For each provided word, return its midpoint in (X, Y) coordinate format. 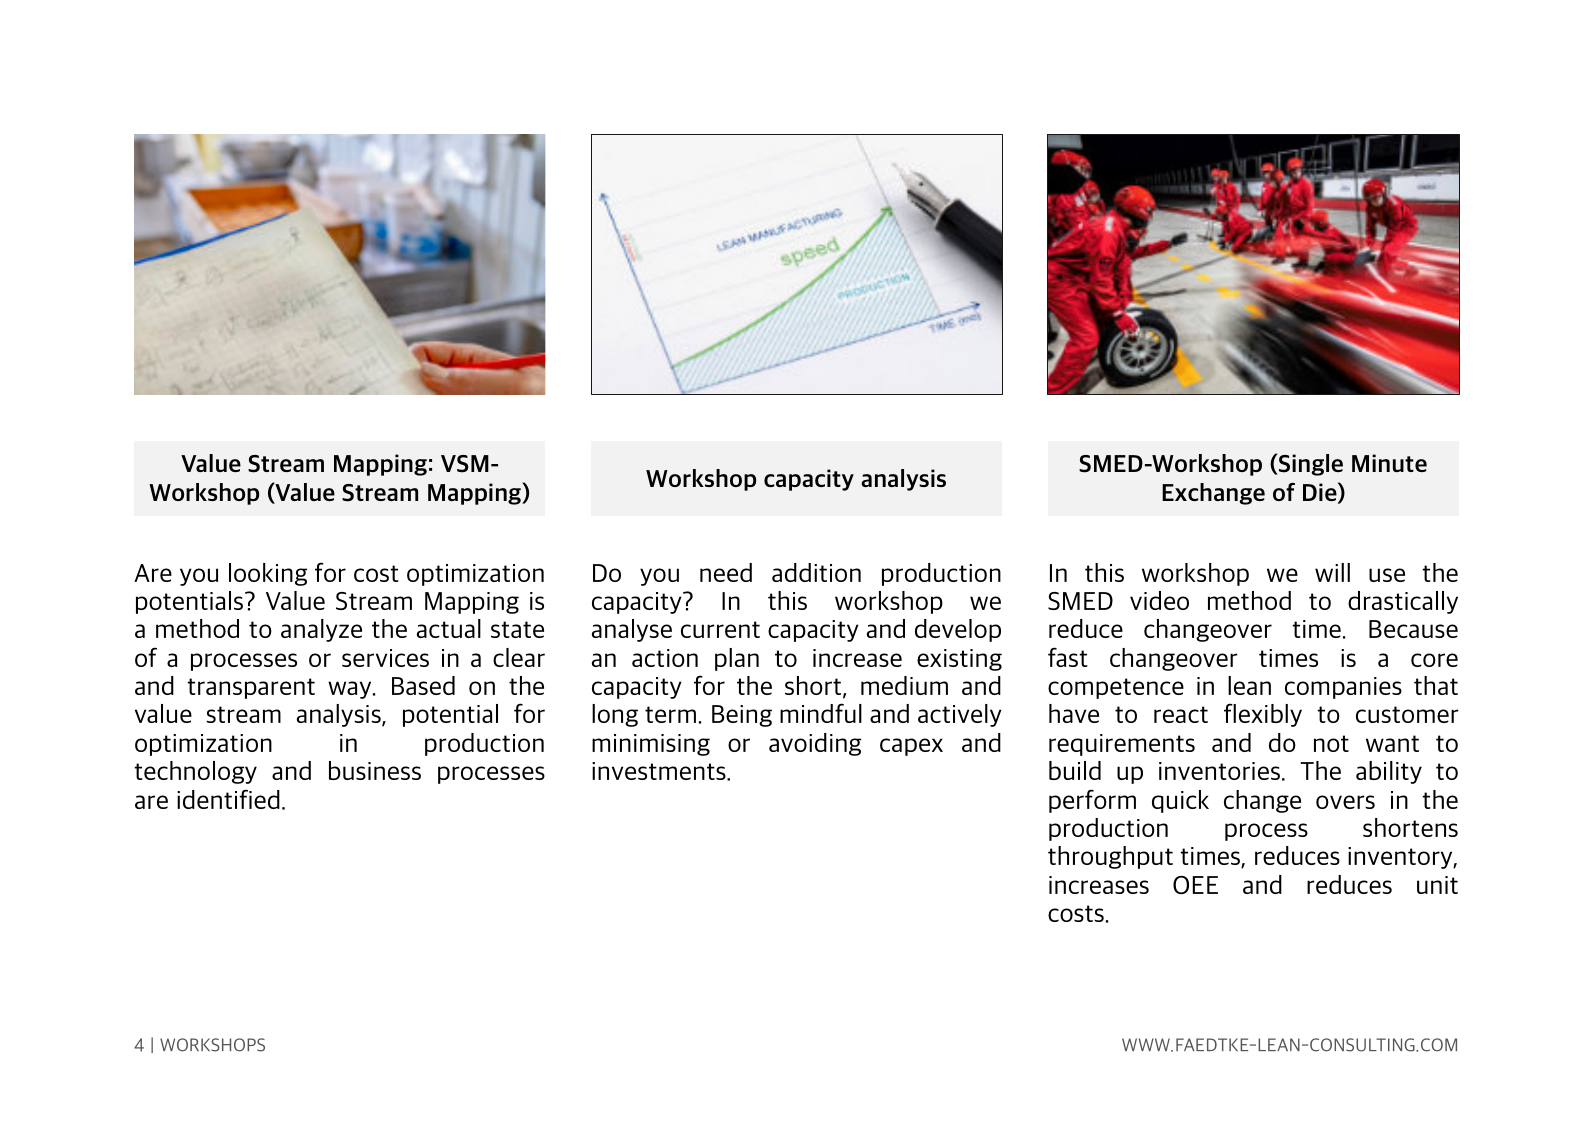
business (375, 770)
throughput (1110, 857)
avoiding (815, 744)
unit (1437, 885)
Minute (1389, 463)
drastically (1403, 602)
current (720, 629)
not (1331, 743)
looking (268, 574)
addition (816, 572)
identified (228, 799)
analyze (321, 630)
